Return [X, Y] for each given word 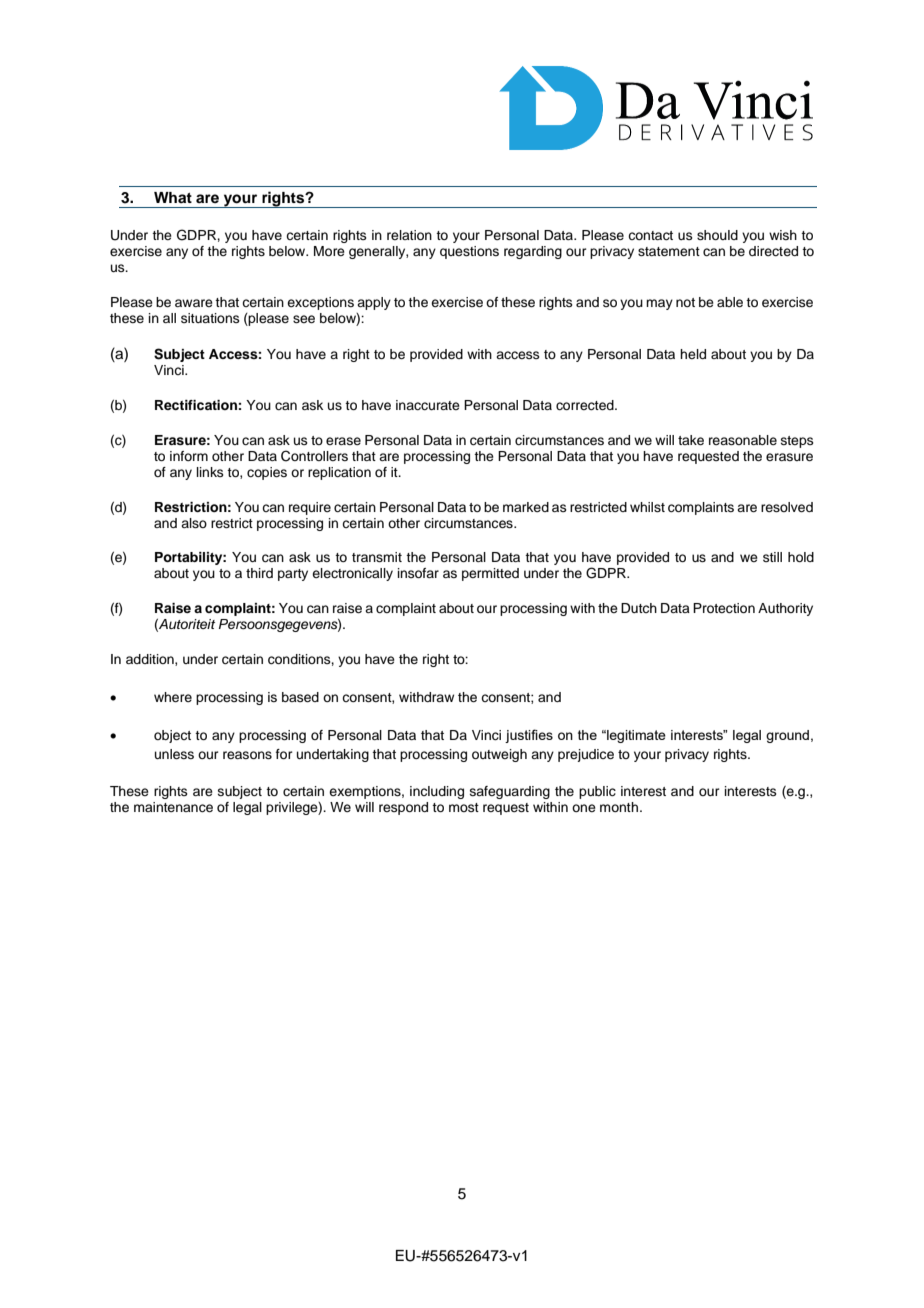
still [772, 557]
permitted [490, 574]
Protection [724, 608]
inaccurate [428, 405]
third [259, 573]
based [300, 697]
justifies [529, 736]
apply [374, 303]
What [173, 197]
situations [210, 318]
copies [267, 473]
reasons [247, 755]
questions [469, 252]
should [717, 235]
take [691, 440]
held [693, 354]
